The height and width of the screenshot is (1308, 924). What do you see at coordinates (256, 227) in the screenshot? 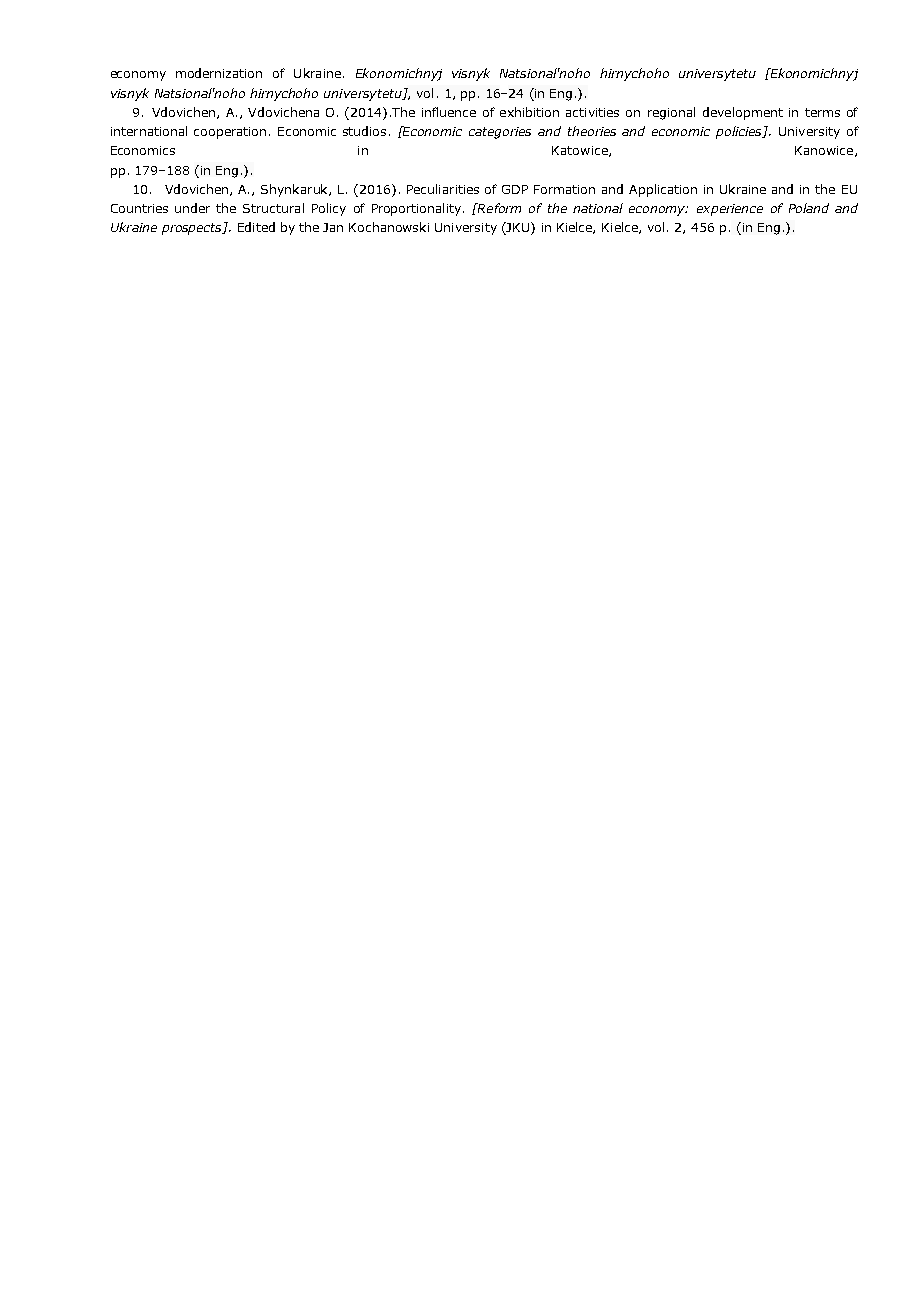
I see `Edited` at bounding box center [256, 227].
